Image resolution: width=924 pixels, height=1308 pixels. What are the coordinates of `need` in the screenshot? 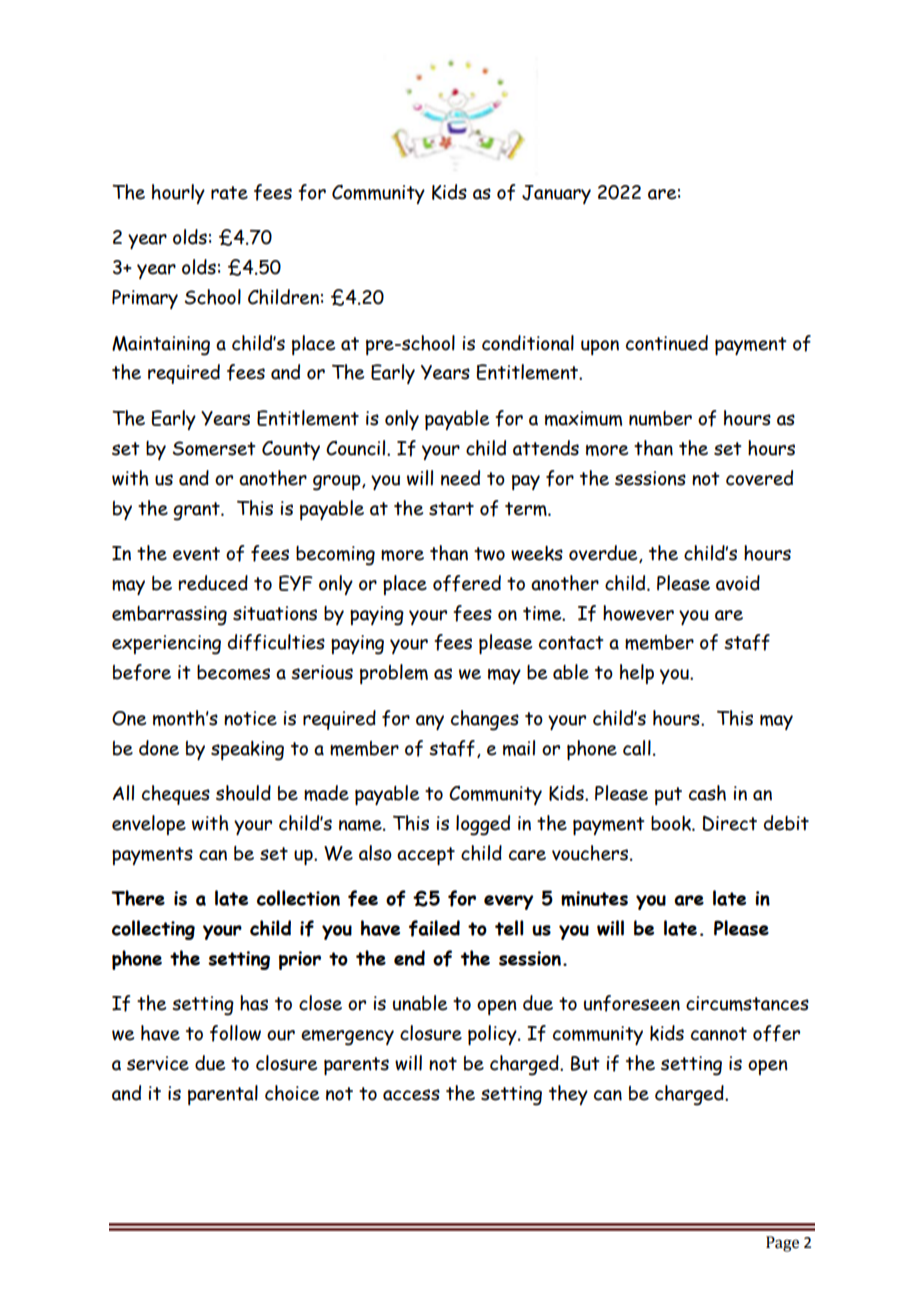 It's located at (460, 478).
